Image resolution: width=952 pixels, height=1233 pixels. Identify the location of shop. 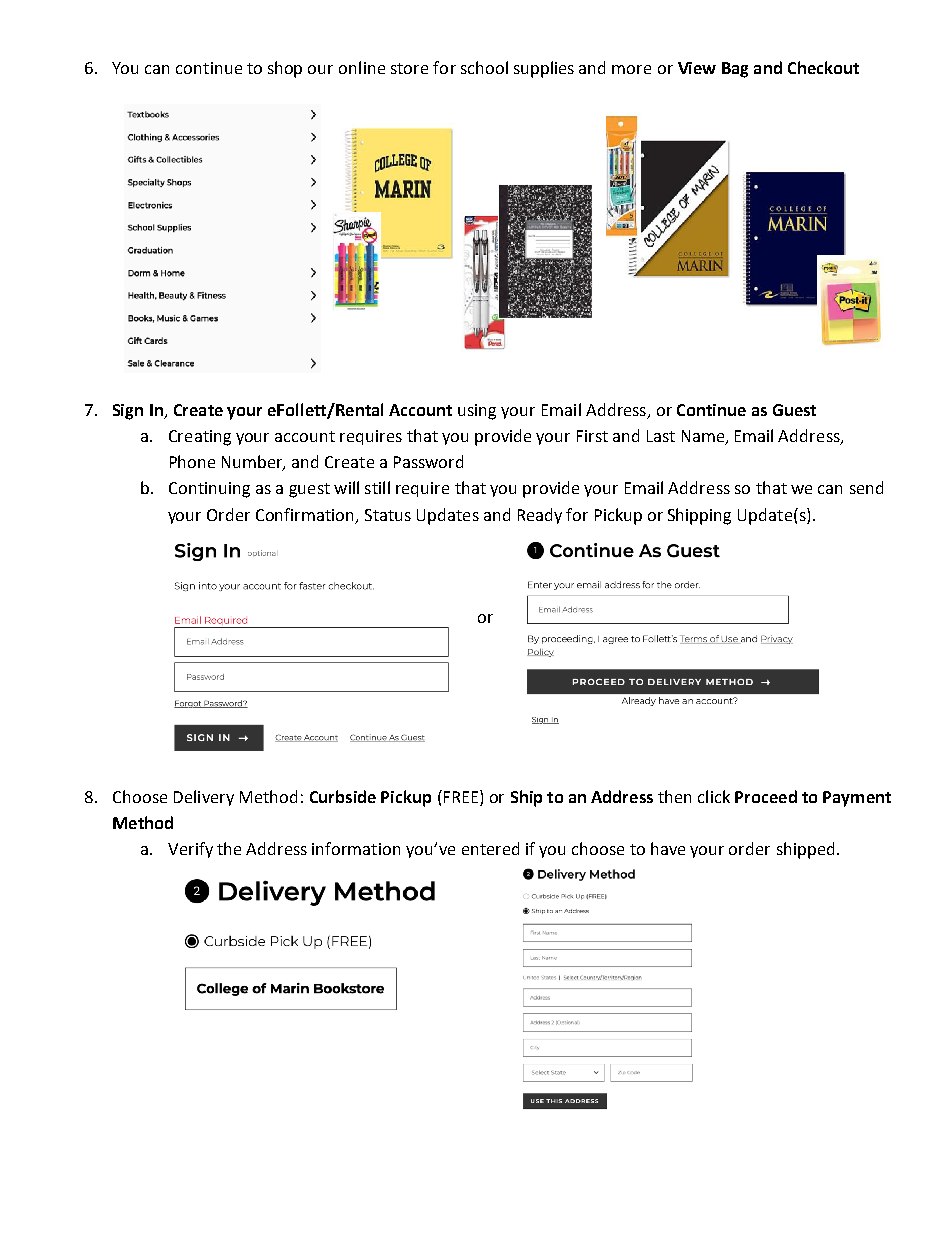
(285, 69).
